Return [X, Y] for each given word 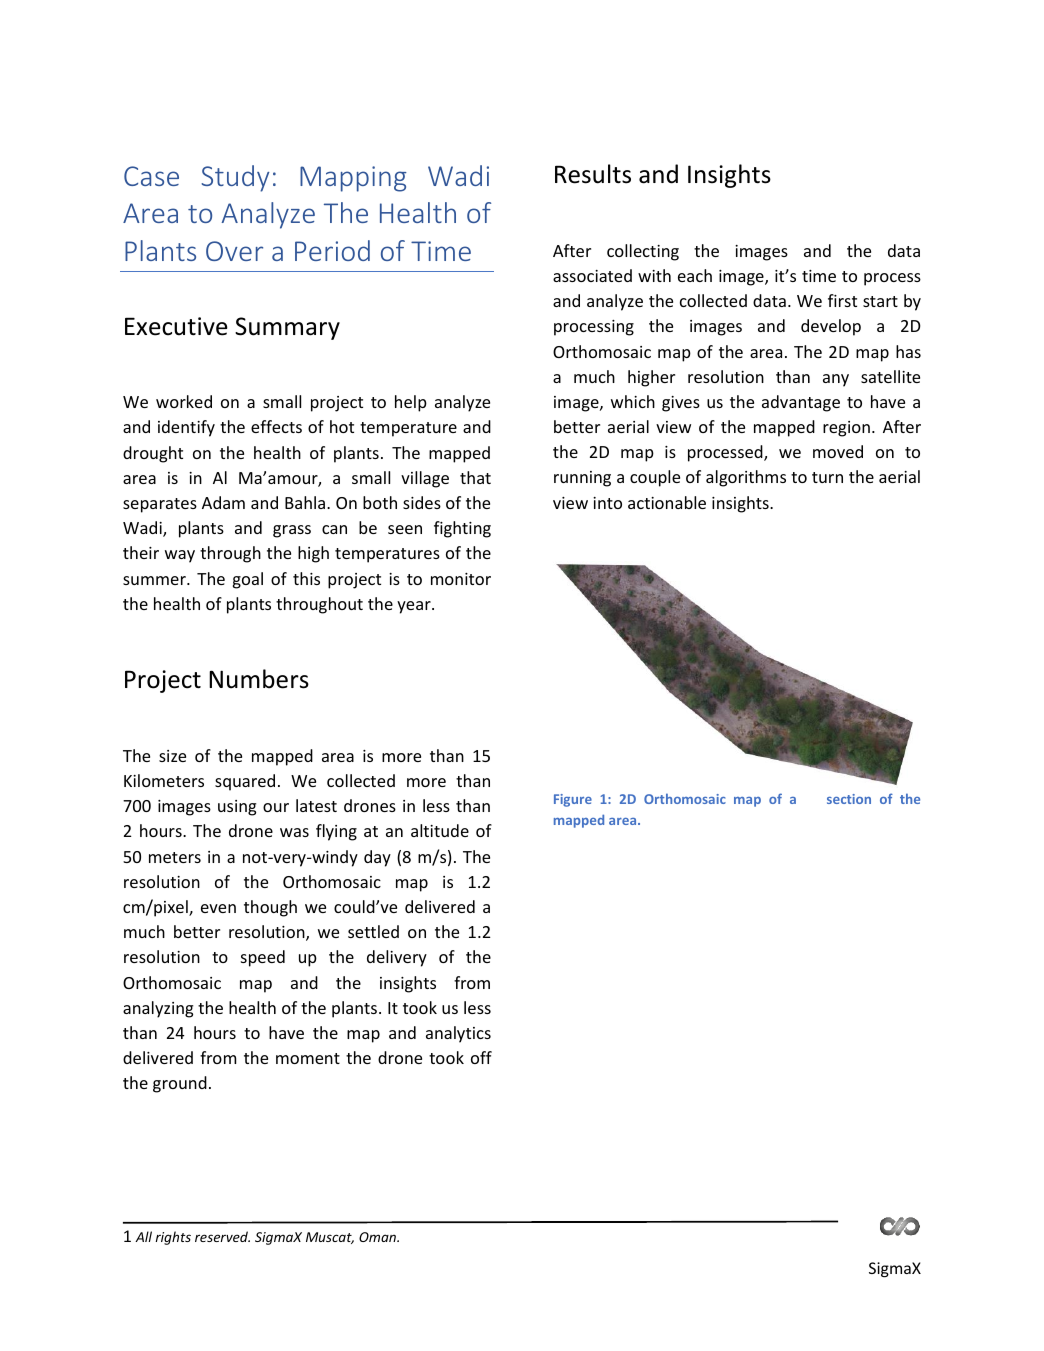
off [481, 1057]
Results [593, 174]
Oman [378, 1237]
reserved [222, 1236]
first [842, 300]
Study [235, 178]
